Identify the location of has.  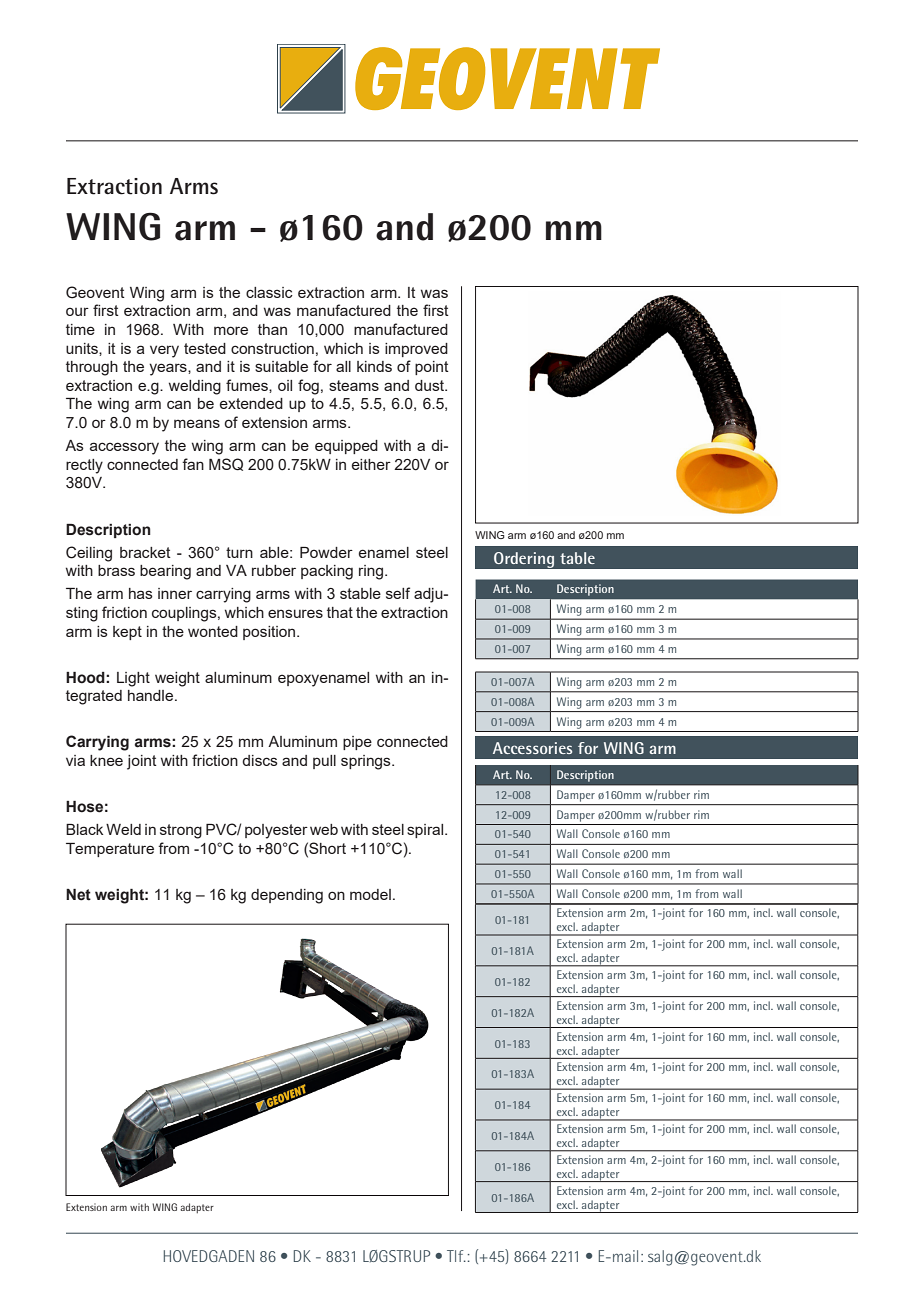
(141, 593).
